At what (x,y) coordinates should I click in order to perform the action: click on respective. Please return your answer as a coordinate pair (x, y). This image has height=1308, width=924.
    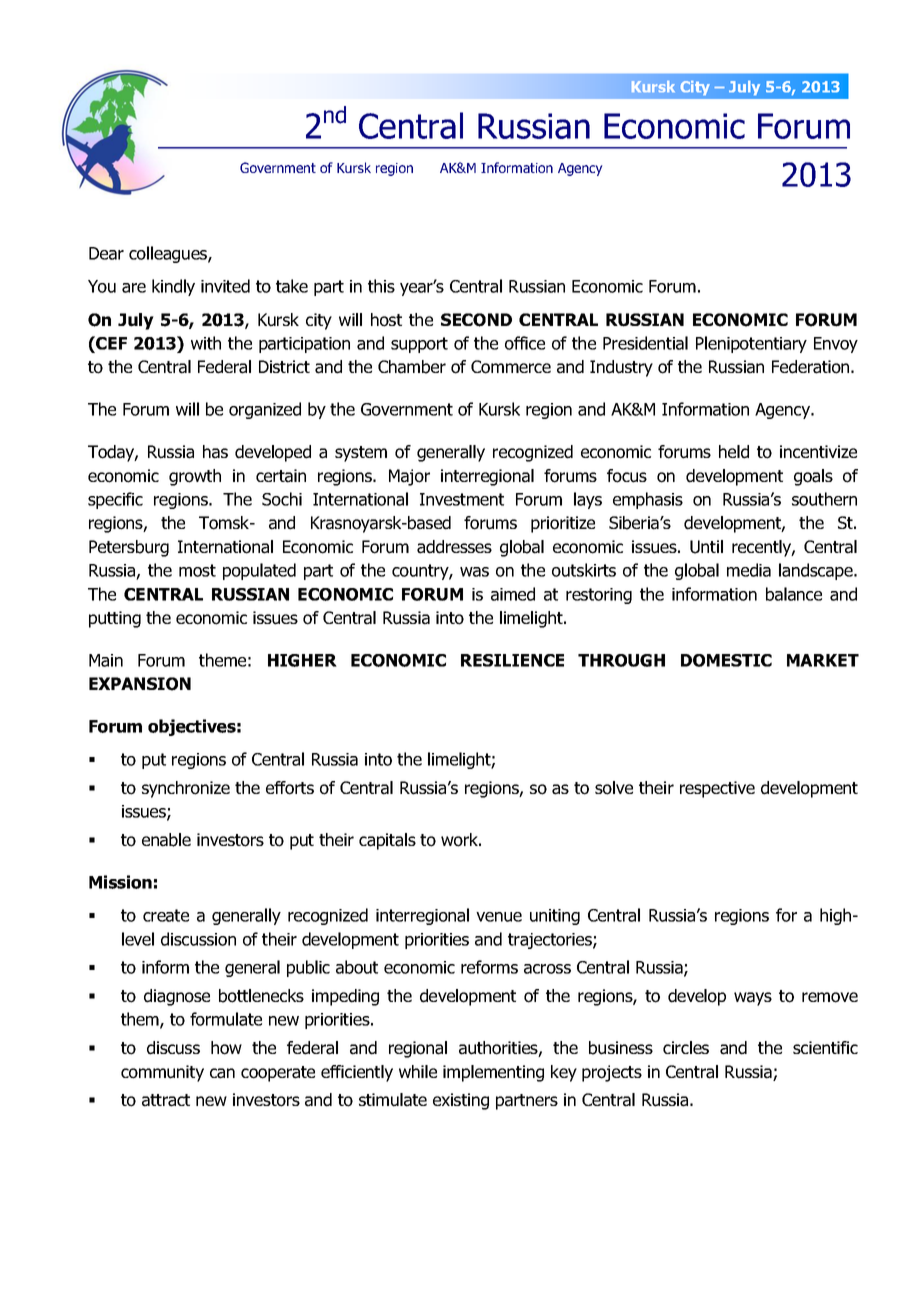
    Looking at the image, I should click on (717, 789).
